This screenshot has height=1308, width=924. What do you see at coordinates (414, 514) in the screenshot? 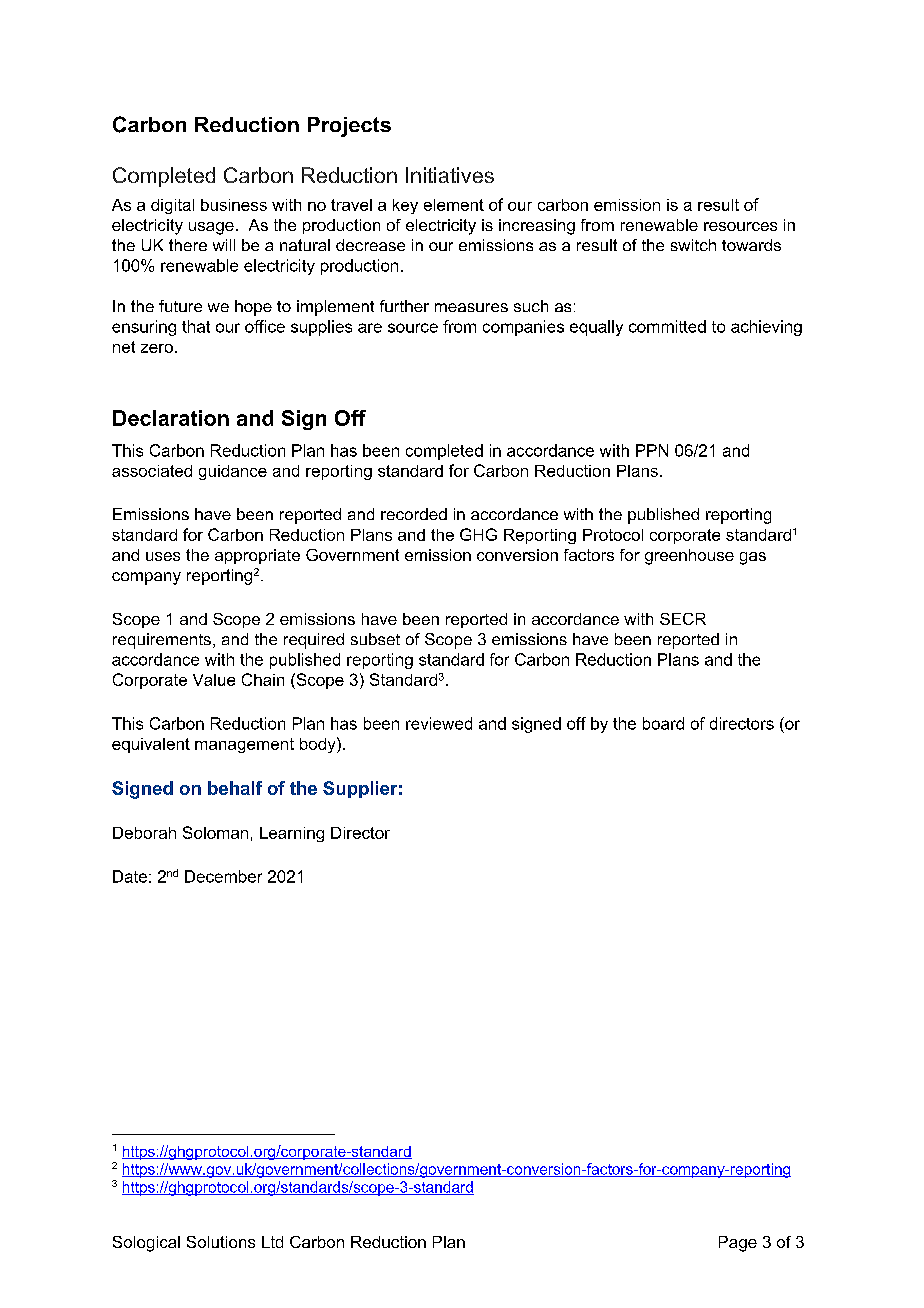
I see `recorded` at bounding box center [414, 514].
